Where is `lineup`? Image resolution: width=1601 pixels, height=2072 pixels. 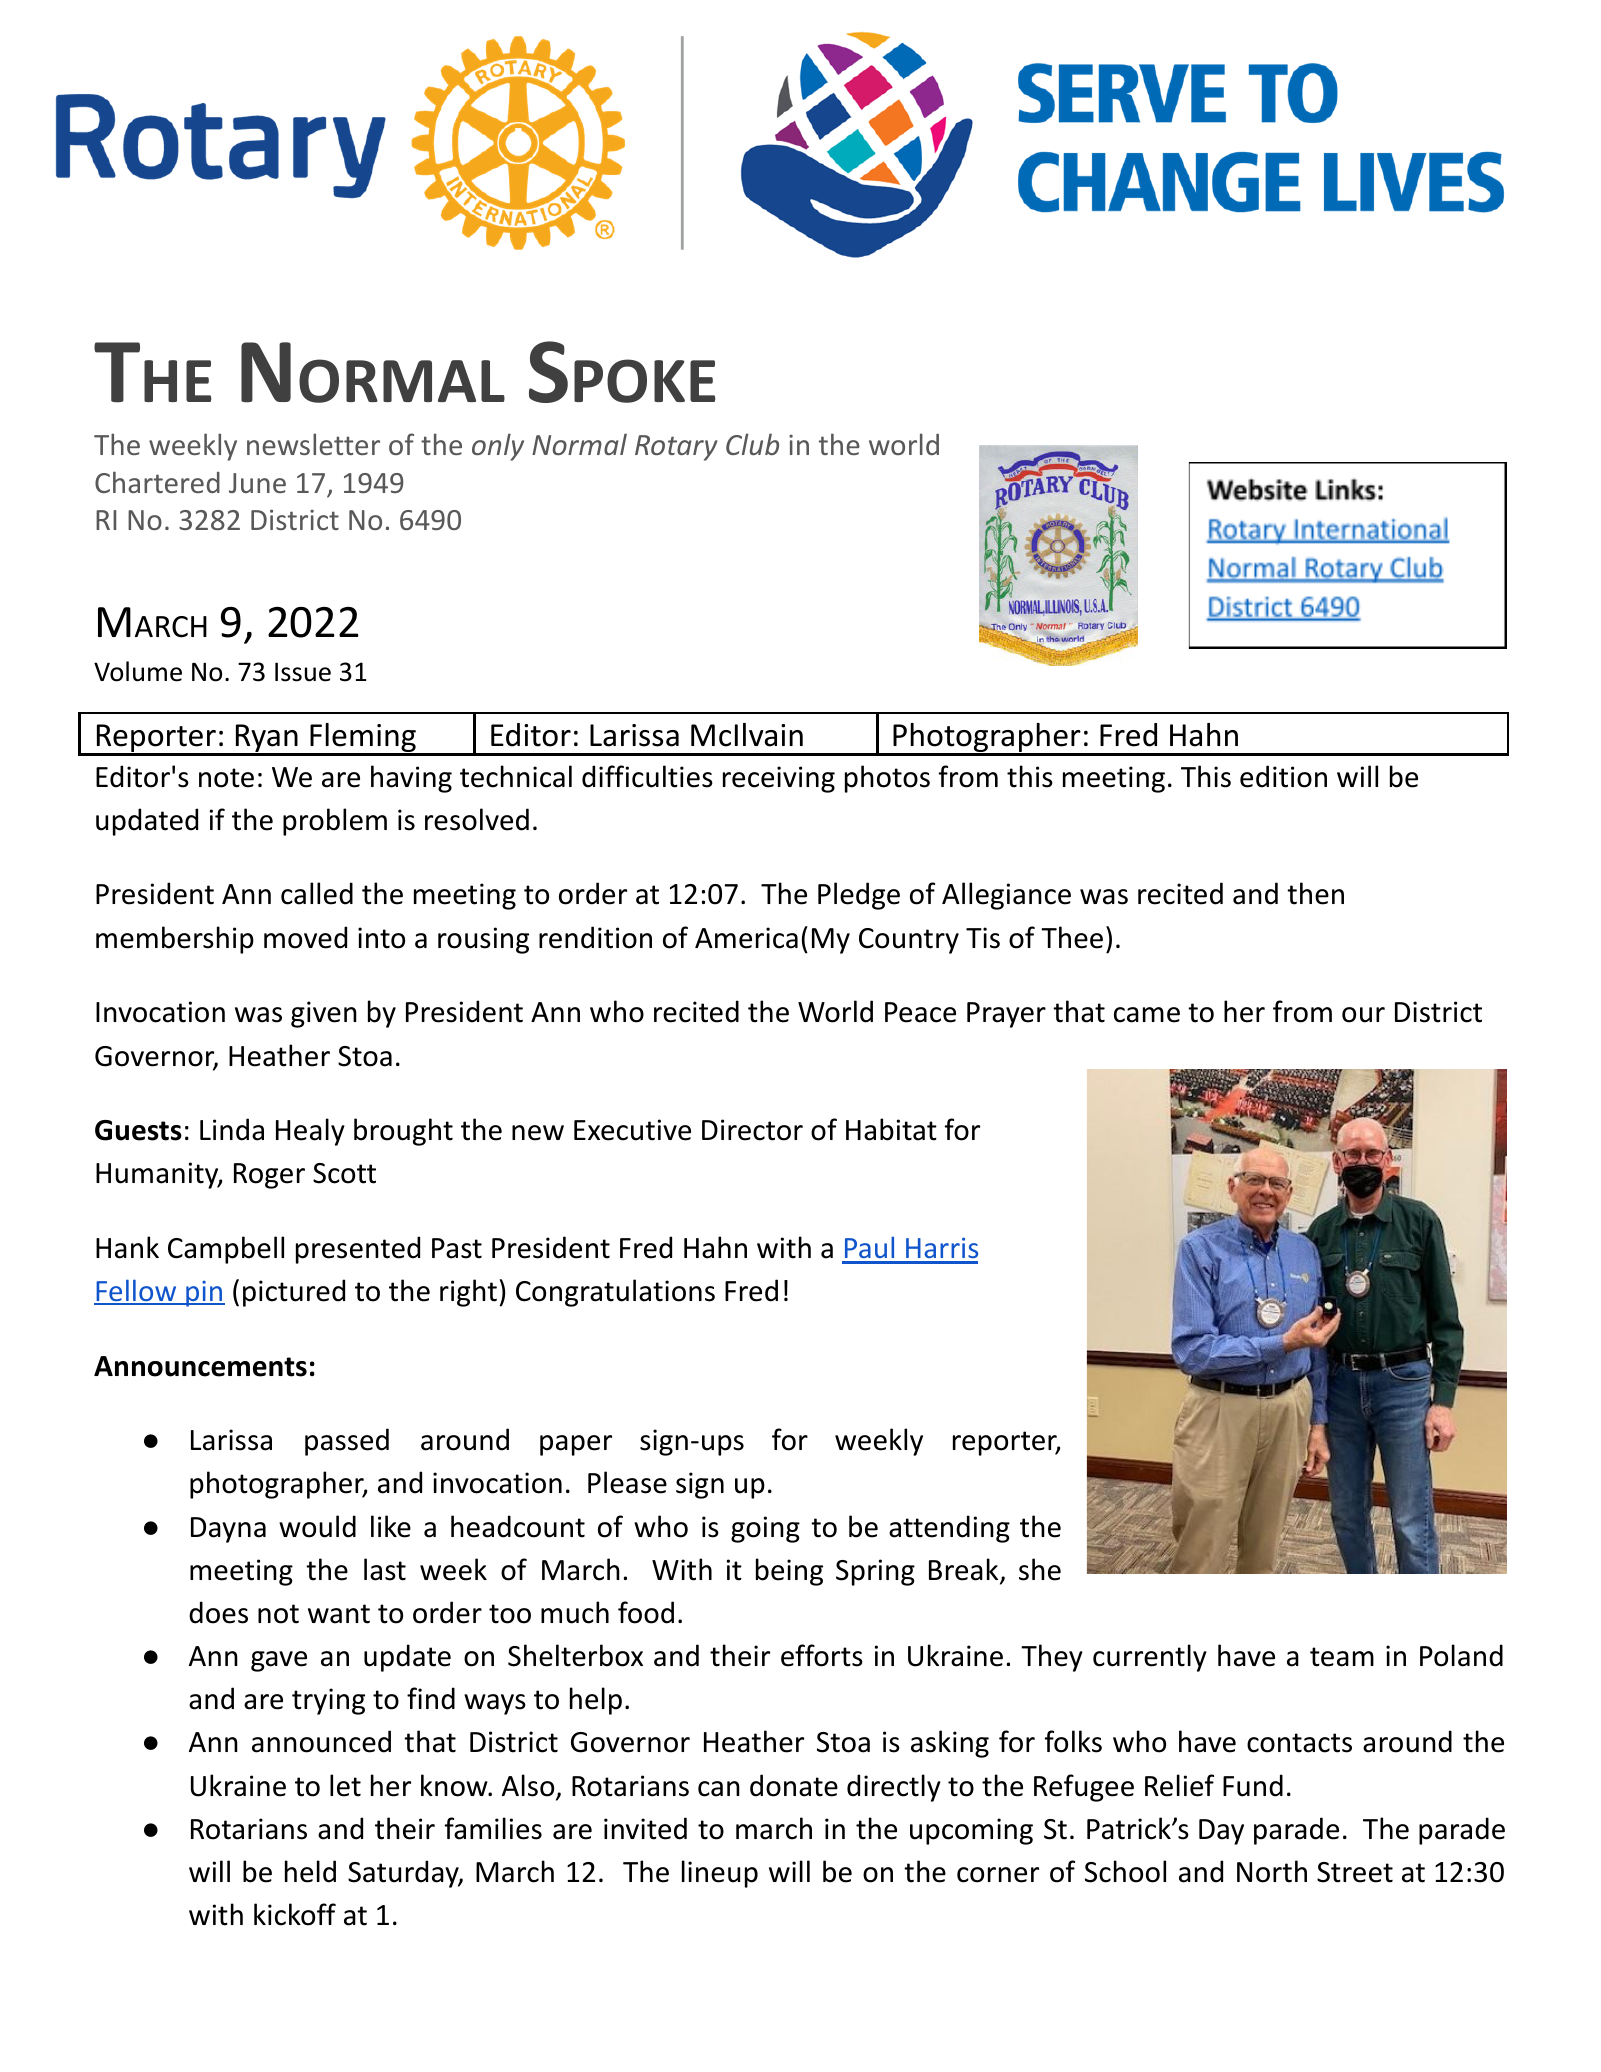
lineup is located at coordinates (720, 1874).
